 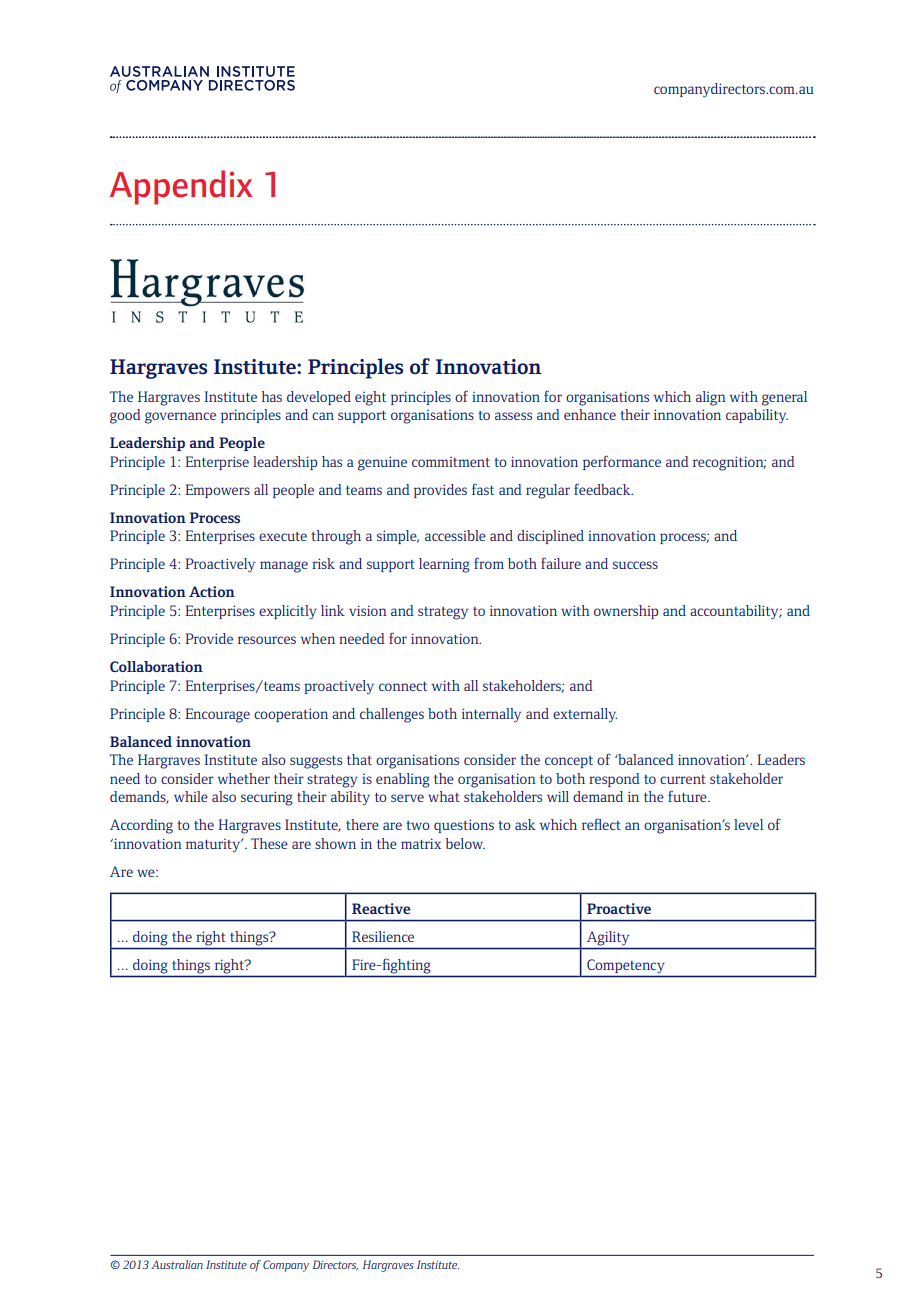 What do you see at coordinates (370, 398) in the page?
I see `eight` at bounding box center [370, 398].
